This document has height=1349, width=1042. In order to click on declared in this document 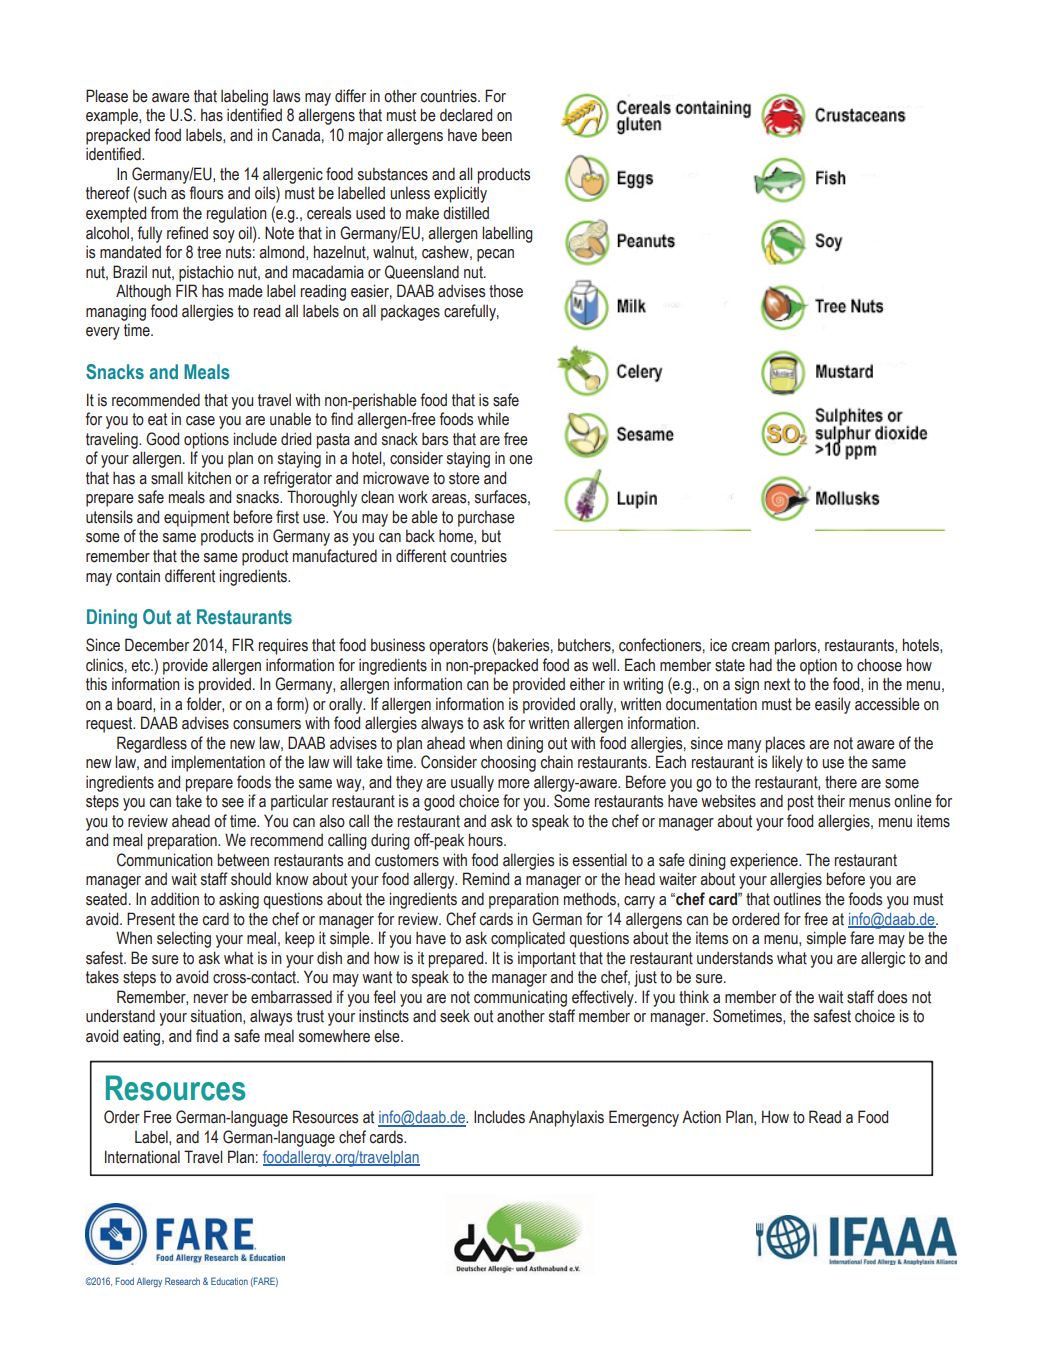, I will do `click(466, 115)`.
